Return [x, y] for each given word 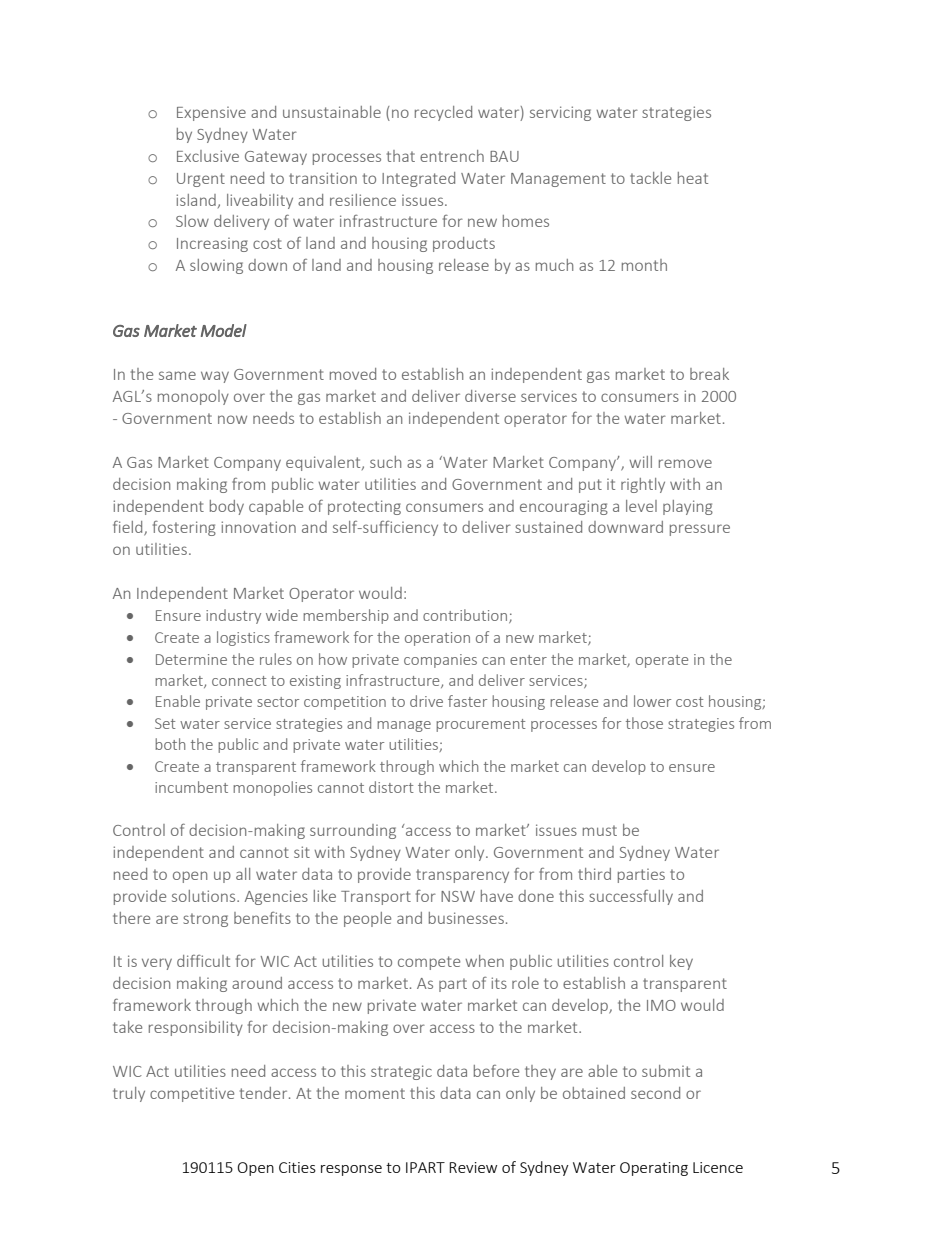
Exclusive [208, 156]
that [401, 156]
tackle [650, 178]
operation [437, 639]
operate [662, 661]
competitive [192, 1094]
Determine [191, 659]
